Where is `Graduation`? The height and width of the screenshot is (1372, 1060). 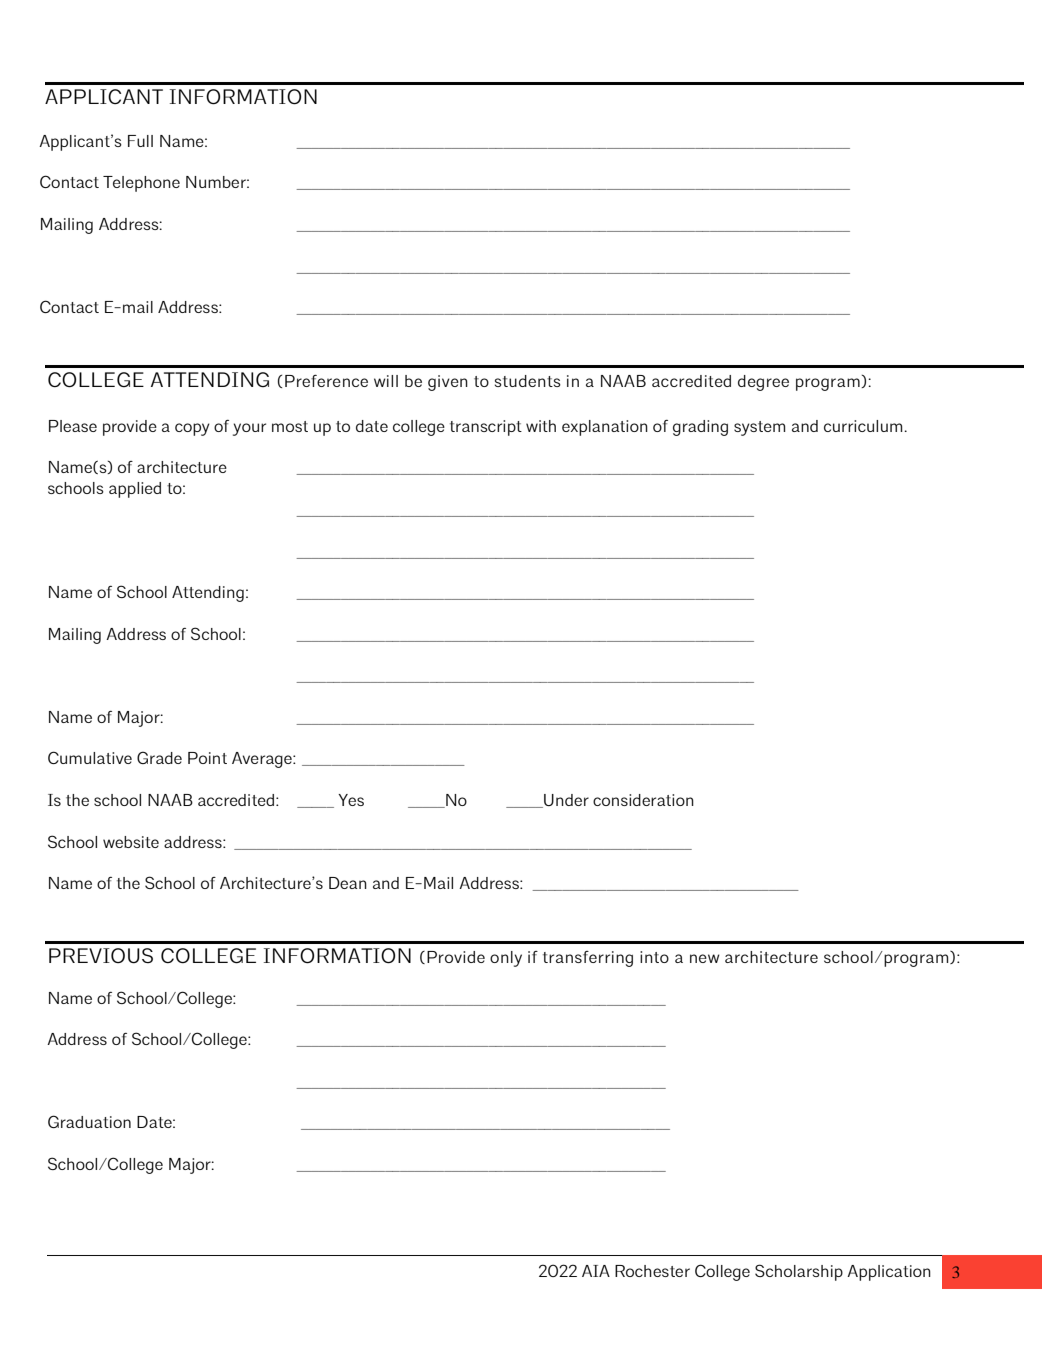 Graduation is located at coordinates (89, 1121).
